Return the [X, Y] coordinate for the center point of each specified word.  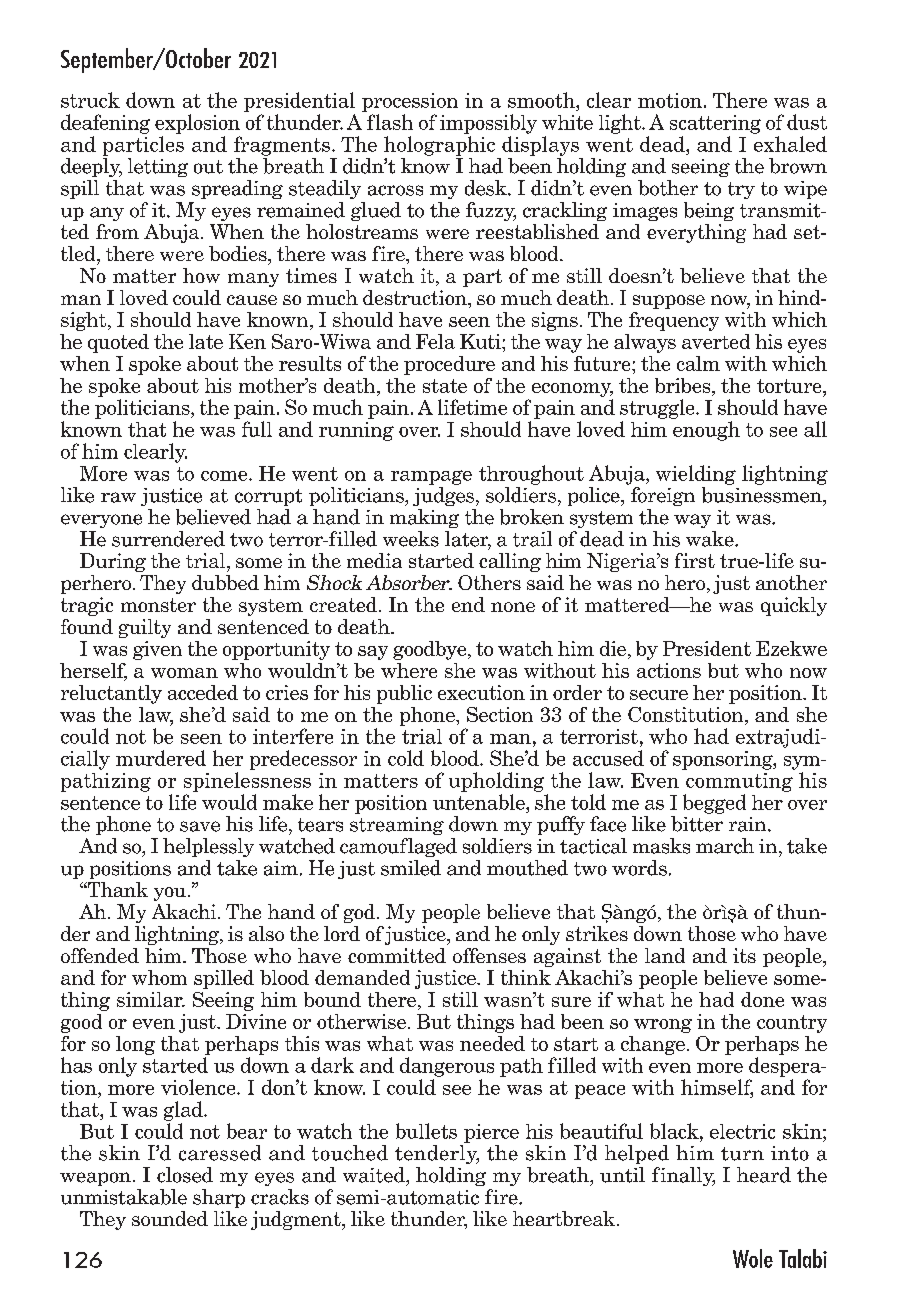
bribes [684, 385]
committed [397, 955]
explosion [197, 124]
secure [659, 695]
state [445, 386]
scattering [715, 124]
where [409, 670]
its [744, 955]
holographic [439, 146]
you [171, 894]
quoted [118, 343]
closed [185, 1175]
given [157, 650]
